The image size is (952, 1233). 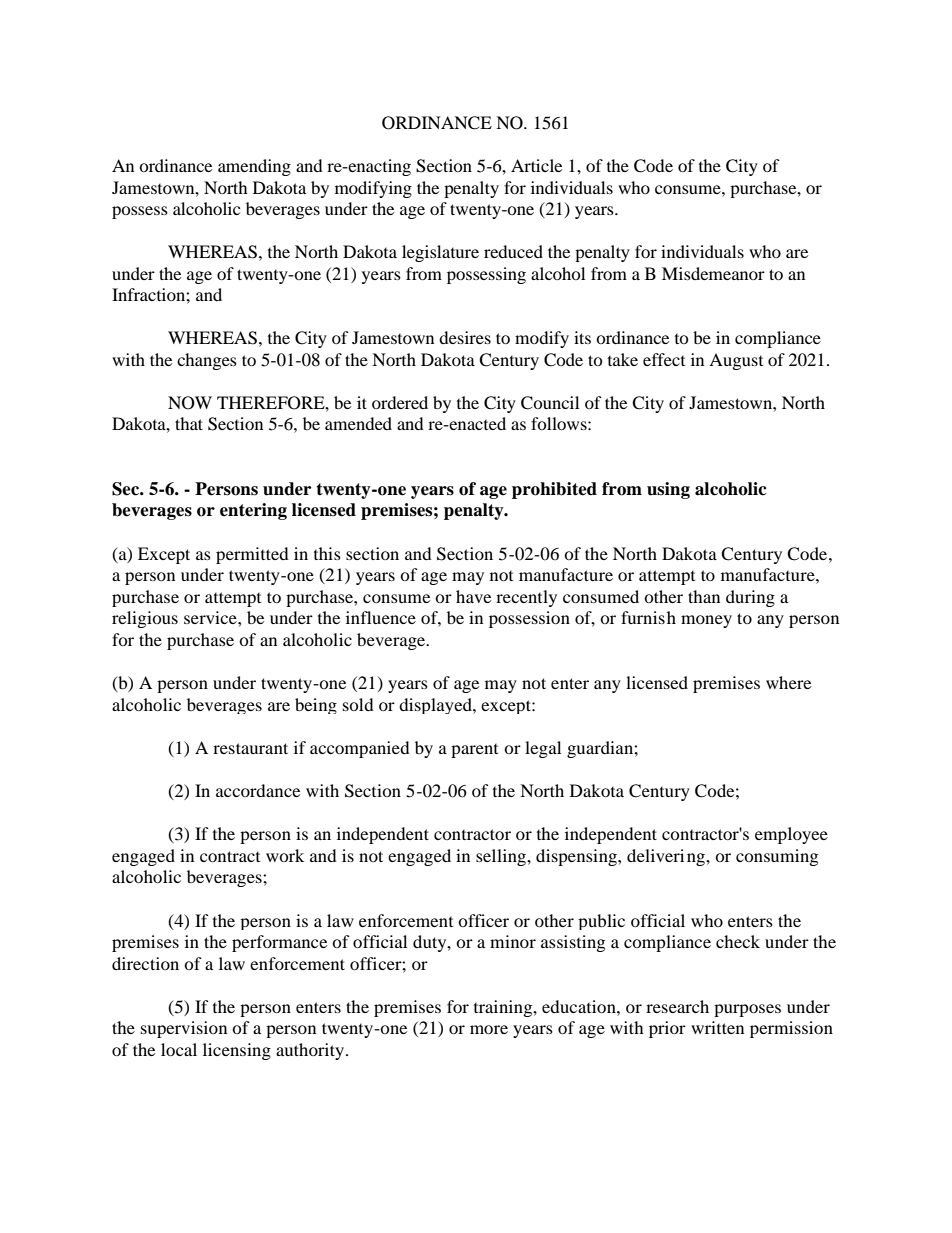 What do you see at coordinates (184, 1029) in the document?
I see `supervision` at bounding box center [184, 1029].
